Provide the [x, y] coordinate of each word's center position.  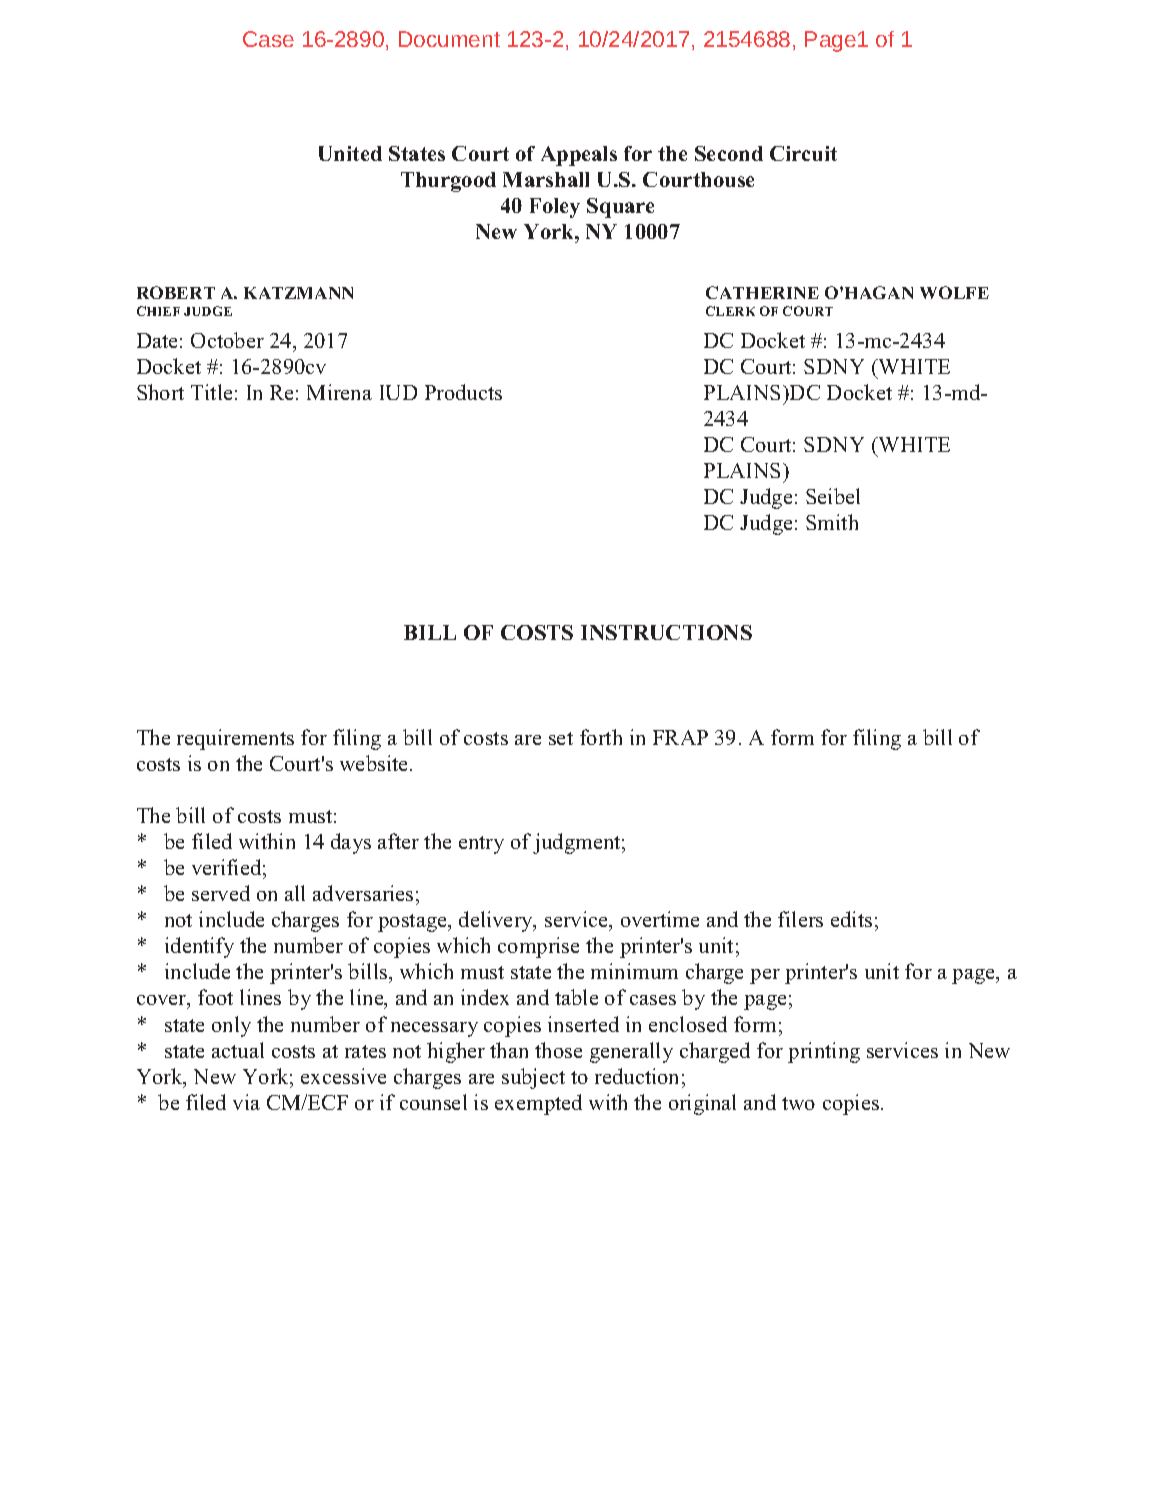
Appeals [579, 156]
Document [449, 39]
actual [238, 1050]
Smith [832, 522]
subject [533, 1078]
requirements [235, 739]
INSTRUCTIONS [666, 632]
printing [824, 1052]
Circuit [803, 153]
